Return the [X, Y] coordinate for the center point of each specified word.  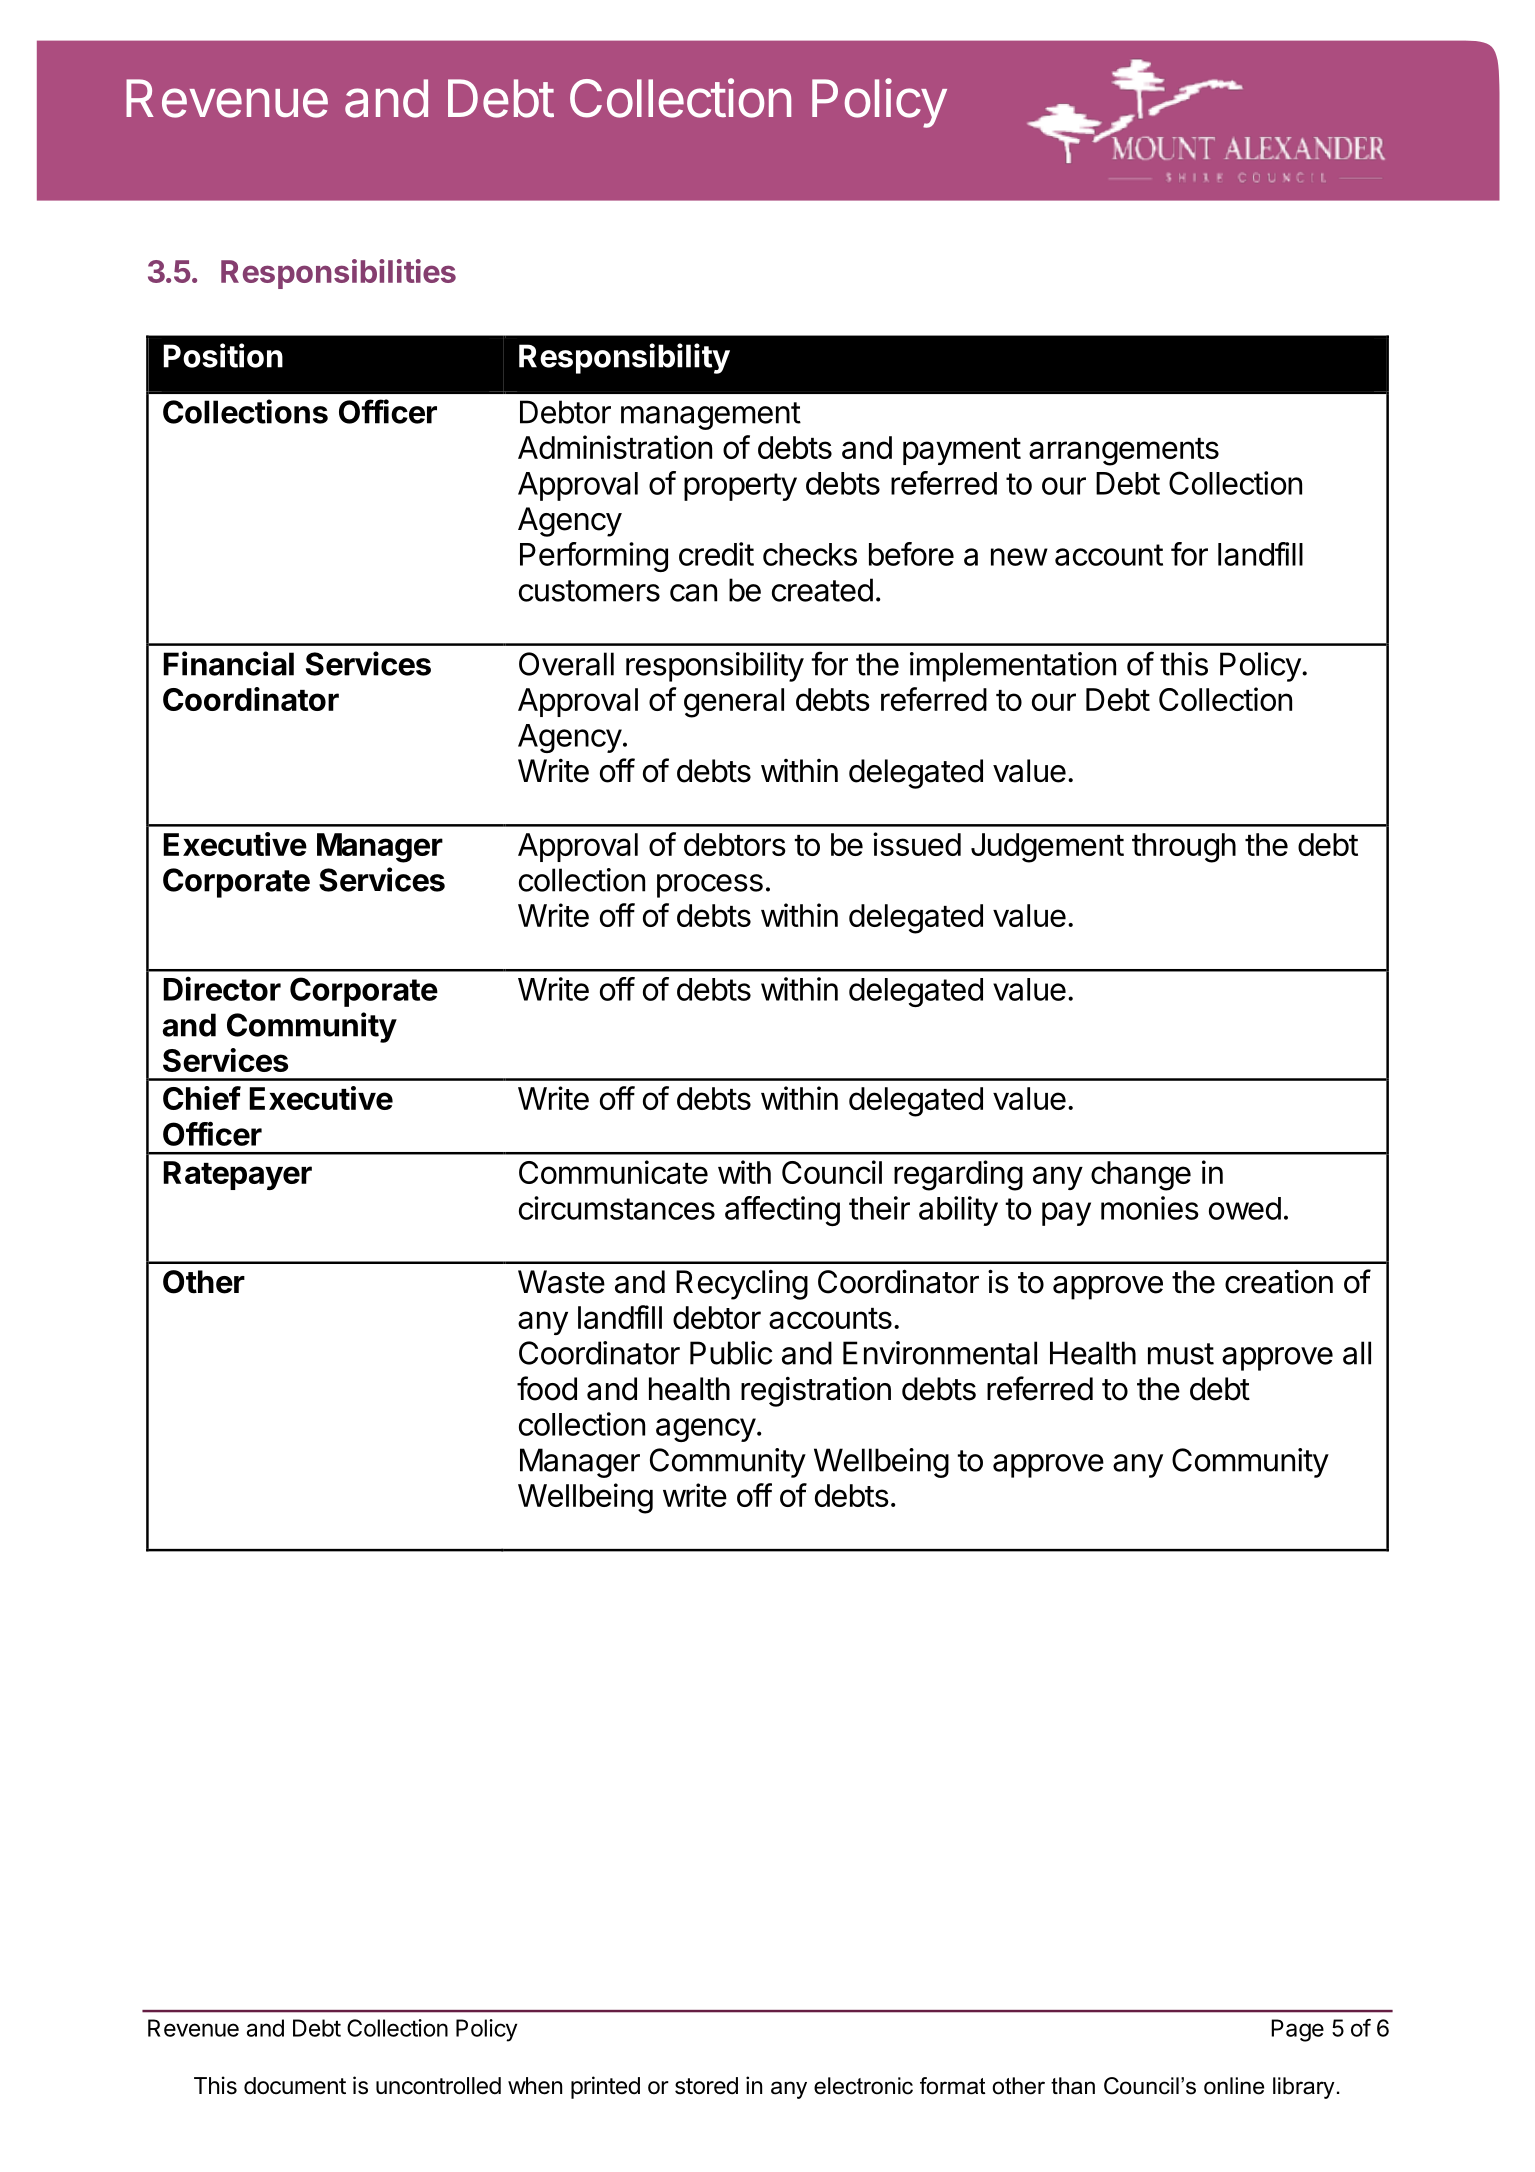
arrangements [1124, 452]
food [547, 1388]
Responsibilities [338, 274]
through [1184, 848]
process [710, 886]
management [711, 416]
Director [222, 988]
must [1181, 1354]
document [295, 2086]
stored [706, 2086]
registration [816, 1391]
